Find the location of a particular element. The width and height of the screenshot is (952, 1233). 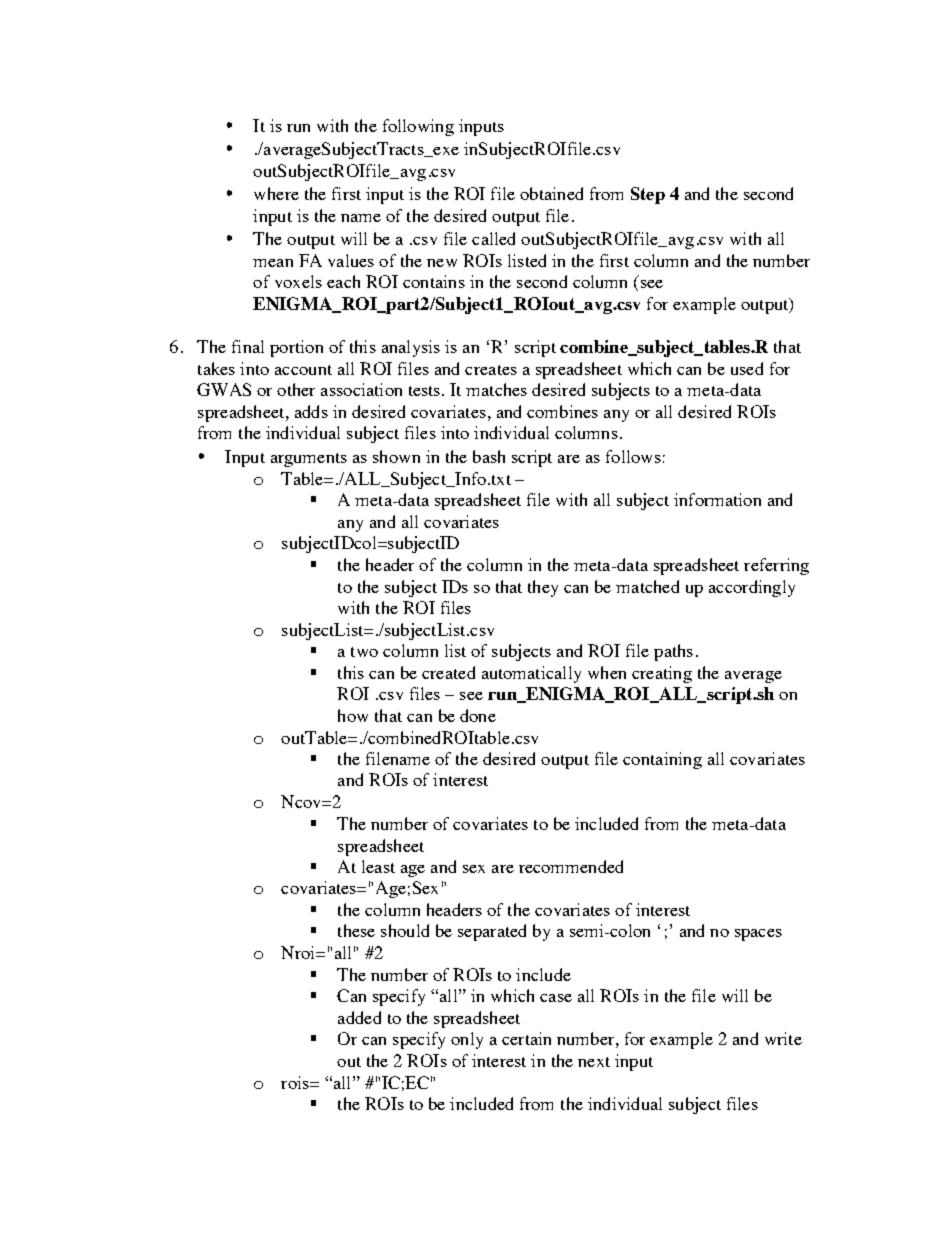

certain is located at coordinates (526, 1038).
